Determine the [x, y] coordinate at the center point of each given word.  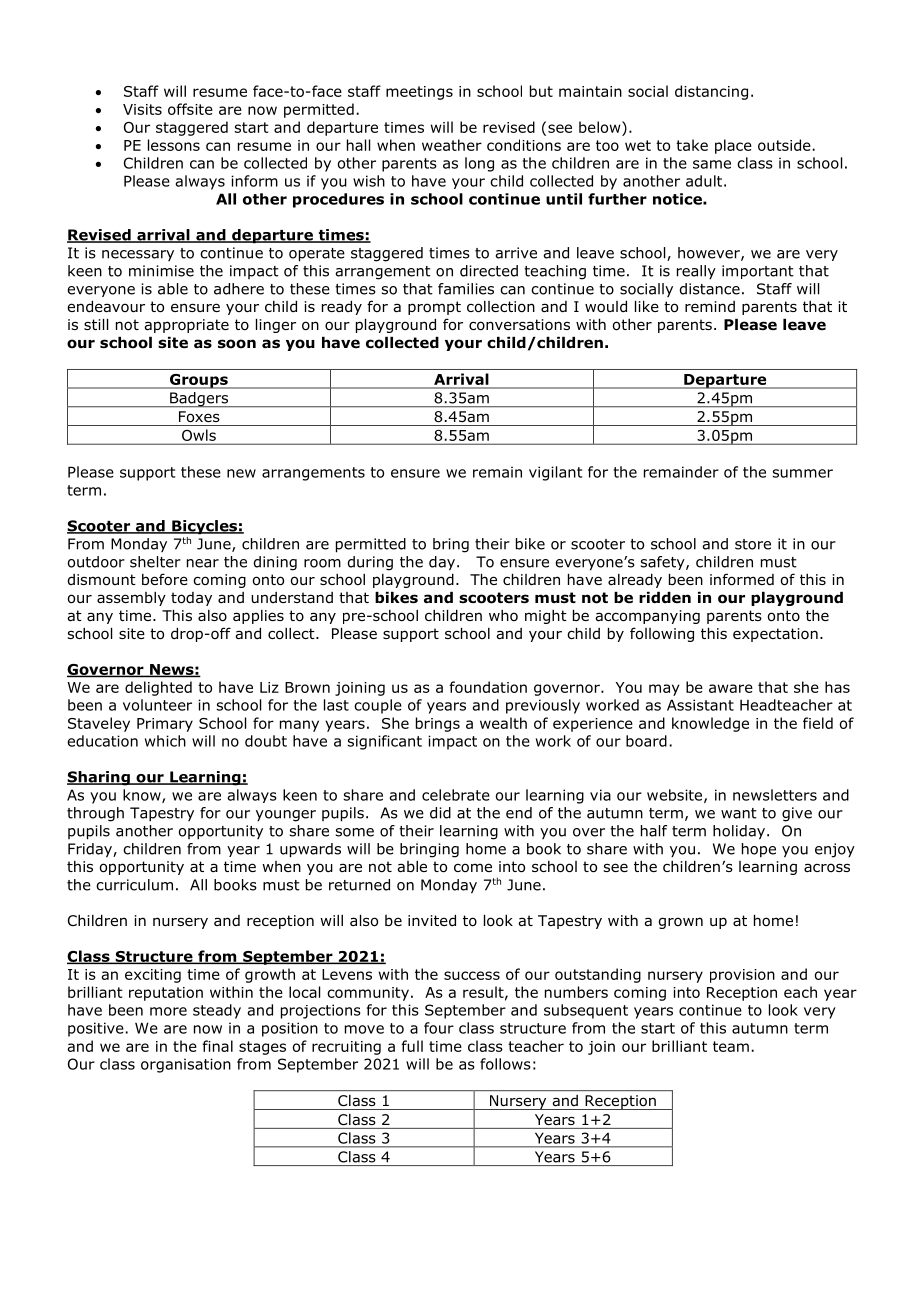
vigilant [555, 473]
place [733, 146]
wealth [503, 723]
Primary [165, 725]
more [168, 1011]
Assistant [700, 705]
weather [452, 145]
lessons [174, 145]
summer [802, 473]
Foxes [199, 416]
